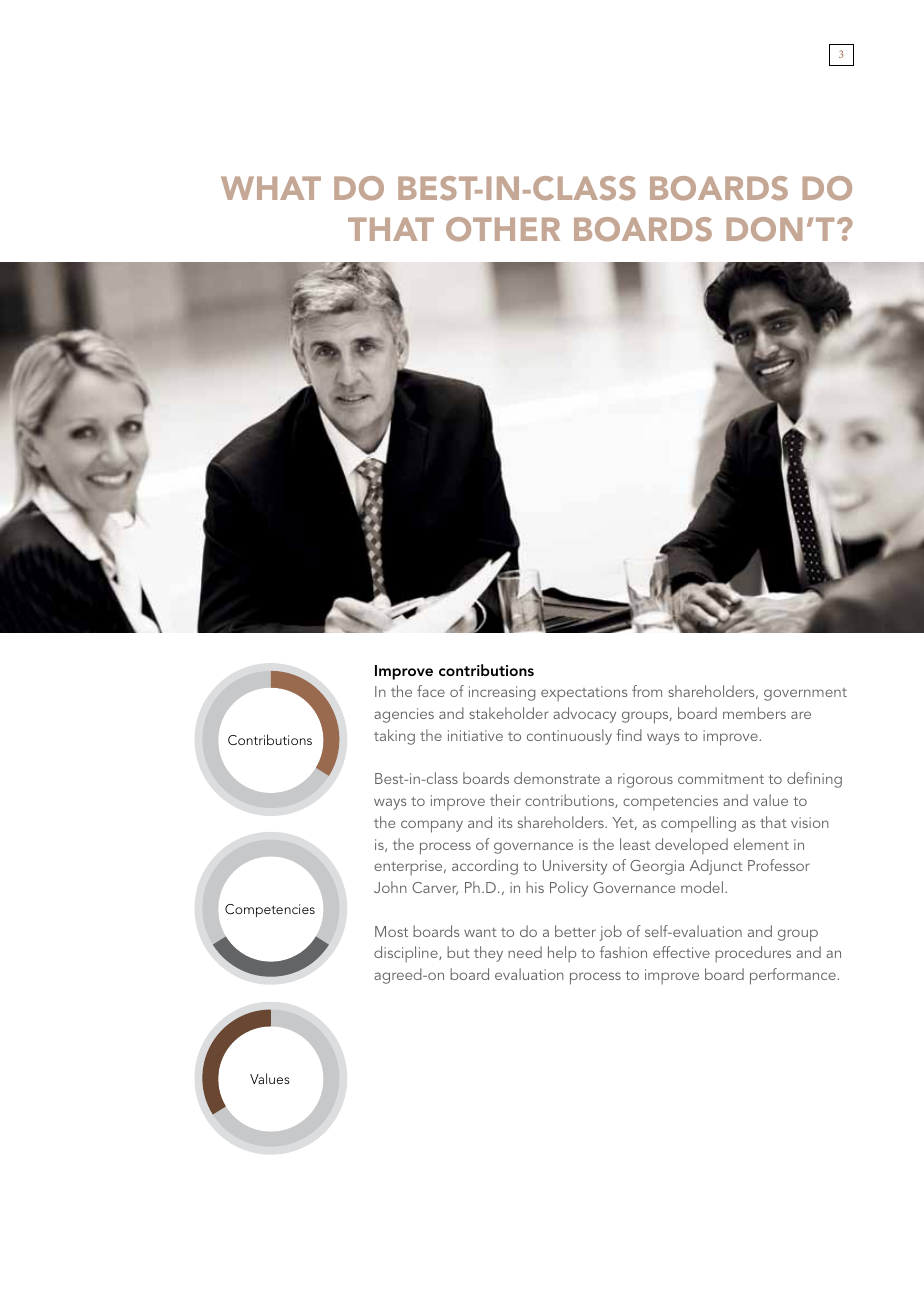  I want to click on increasing, so click(502, 693).
